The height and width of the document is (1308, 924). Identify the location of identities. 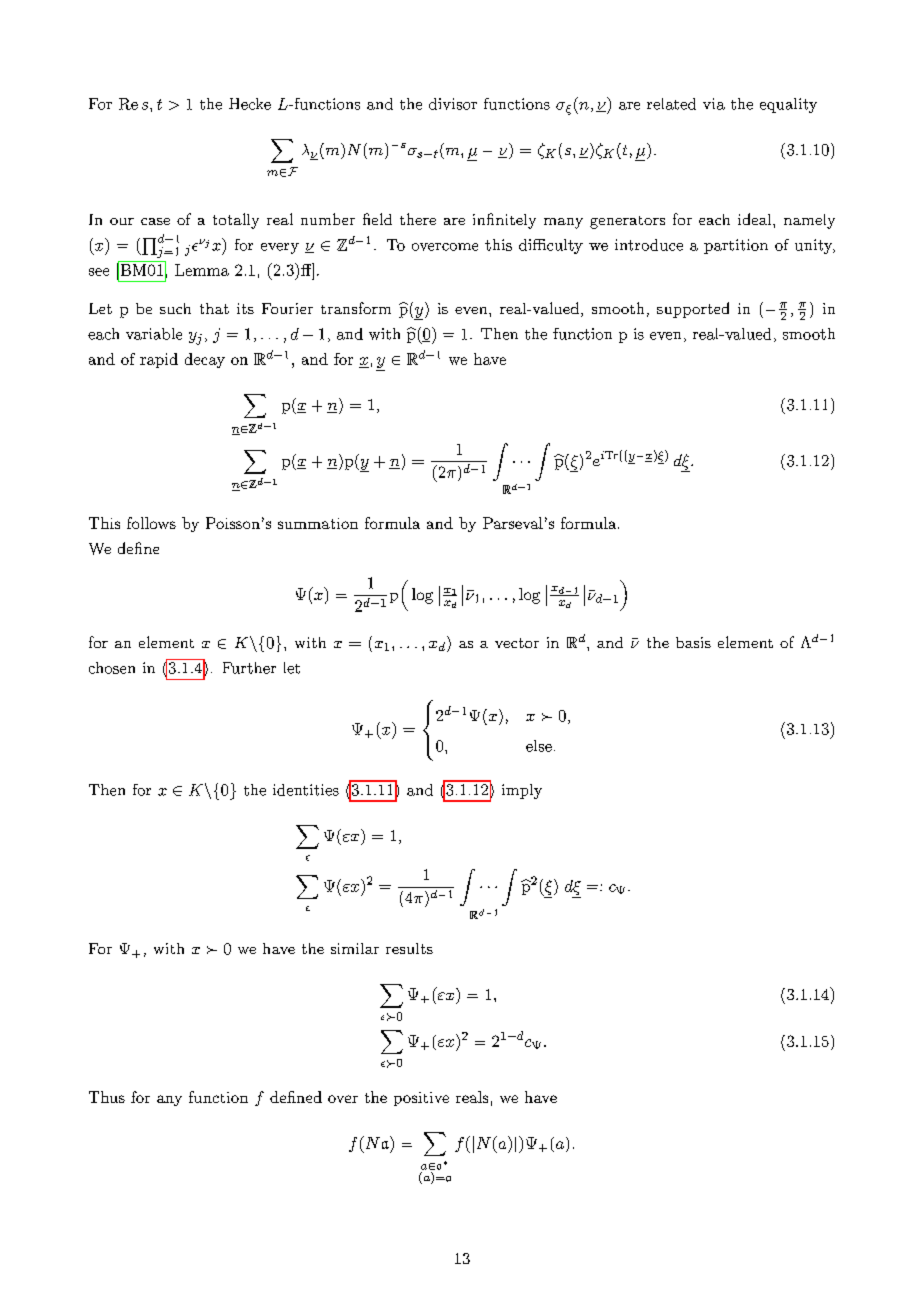
(306, 790).
